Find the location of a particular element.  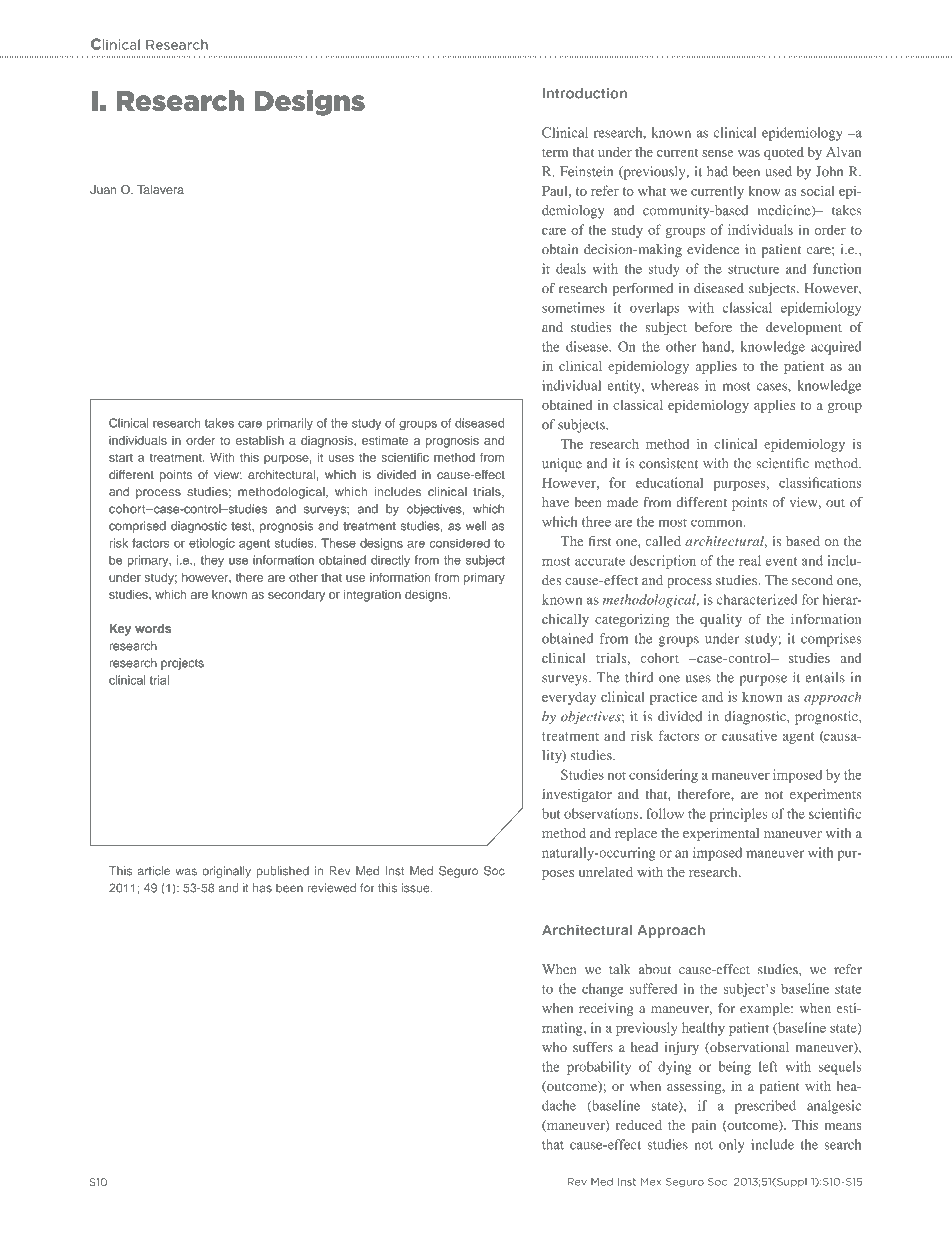

sometimes is located at coordinates (573, 307).
